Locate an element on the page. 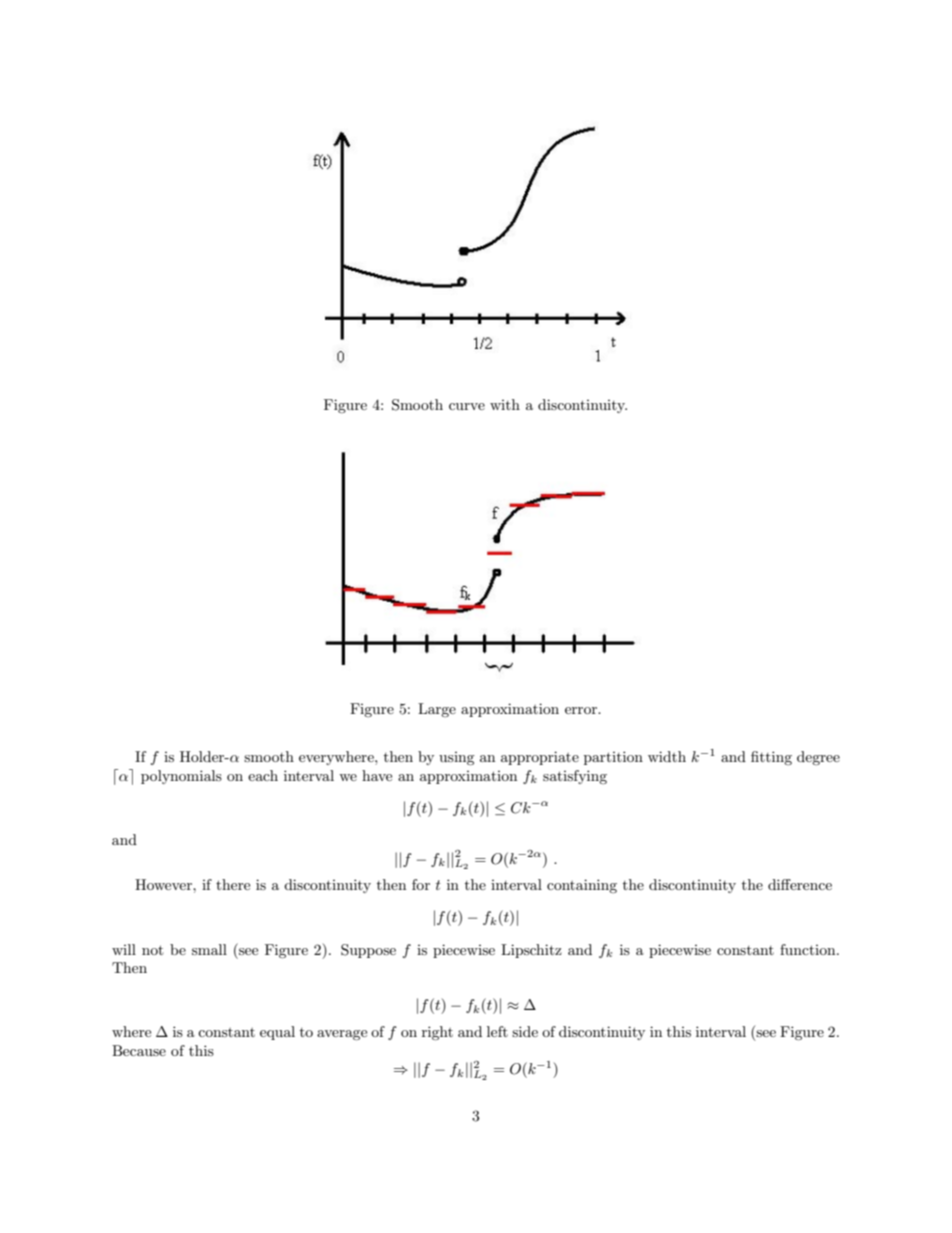  each is located at coordinates (263, 775).
